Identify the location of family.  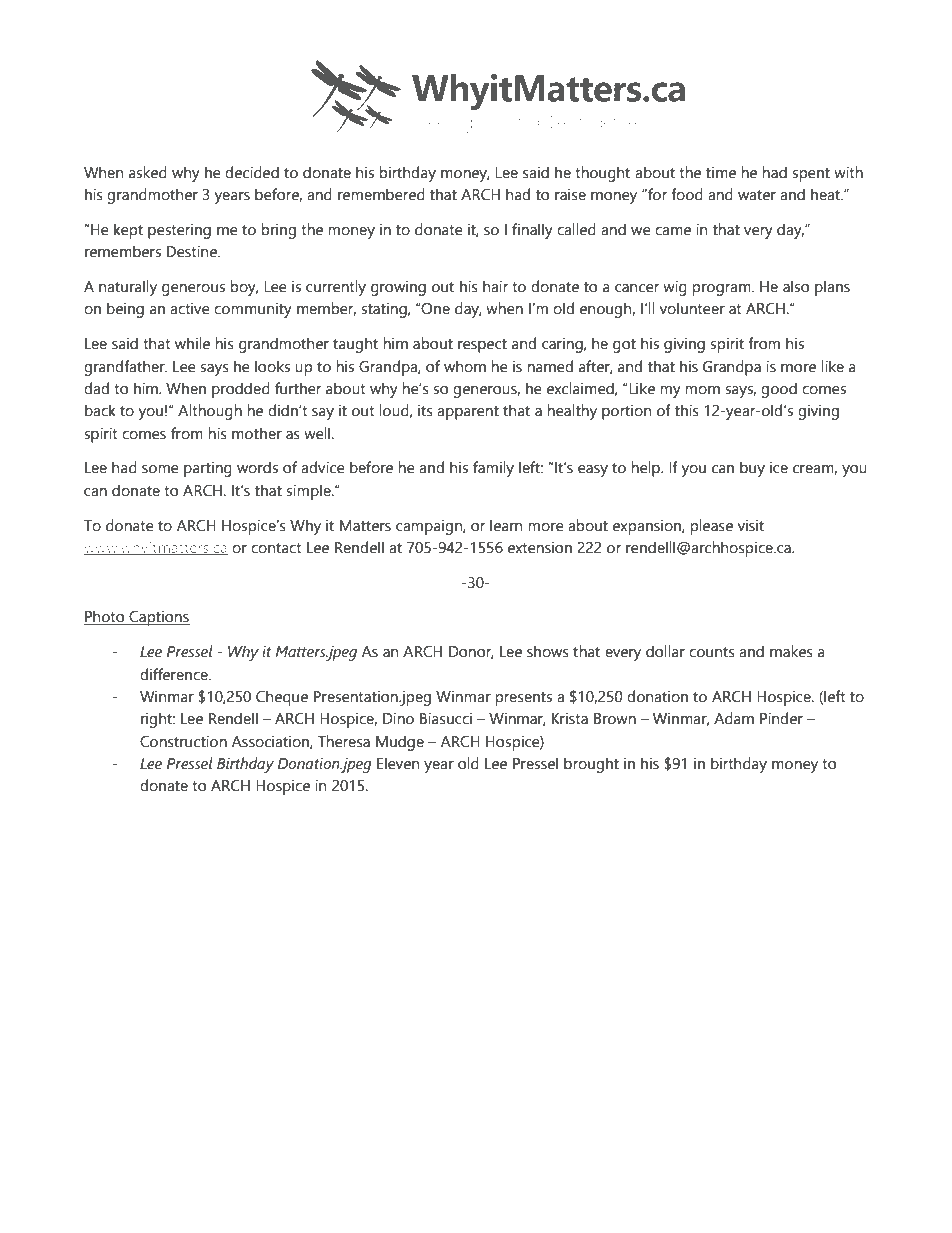
(493, 469).
